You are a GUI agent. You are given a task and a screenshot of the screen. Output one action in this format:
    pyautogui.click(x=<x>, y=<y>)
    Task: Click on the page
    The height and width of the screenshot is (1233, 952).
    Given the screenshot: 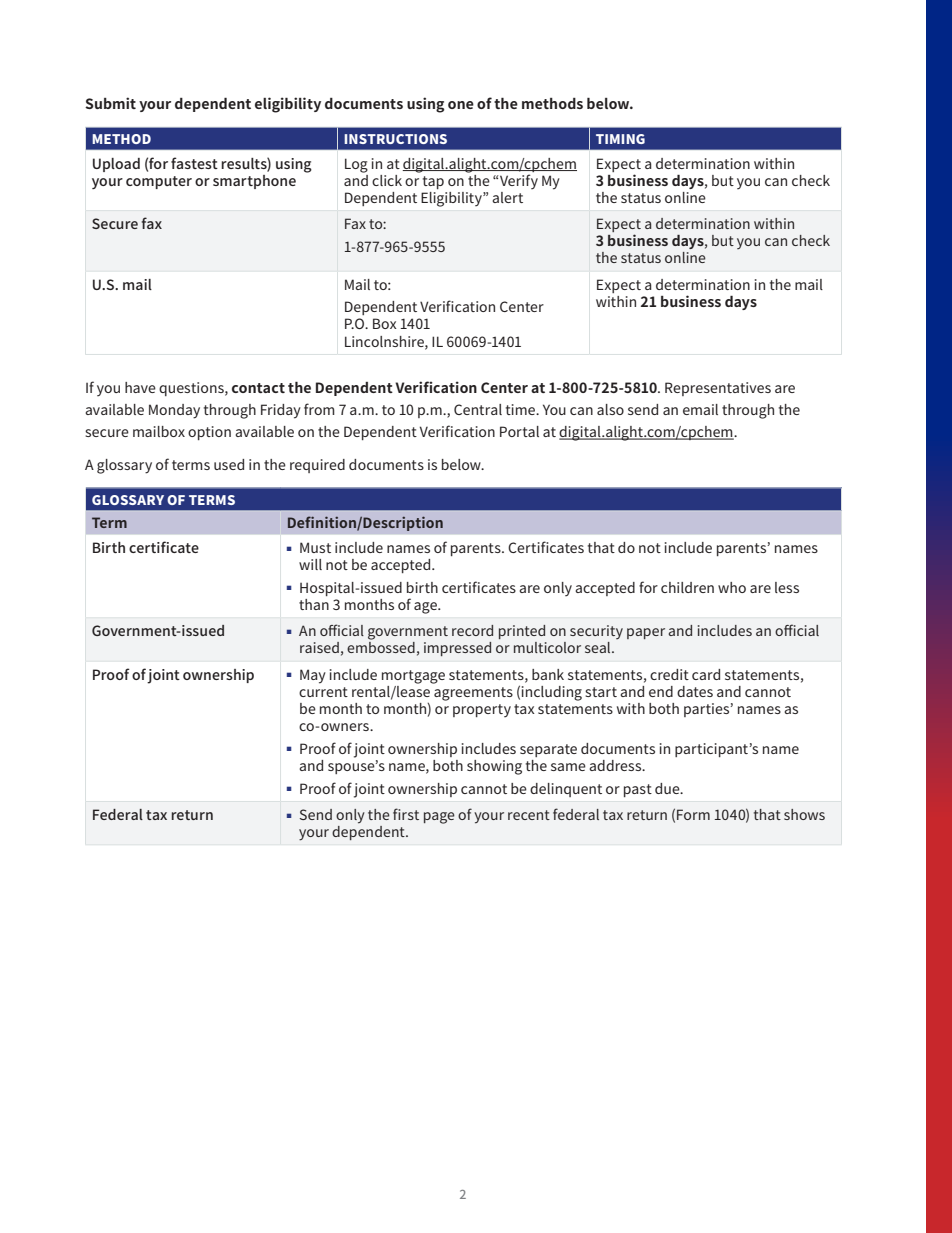 What is the action you would take?
    pyautogui.click(x=439, y=818)
